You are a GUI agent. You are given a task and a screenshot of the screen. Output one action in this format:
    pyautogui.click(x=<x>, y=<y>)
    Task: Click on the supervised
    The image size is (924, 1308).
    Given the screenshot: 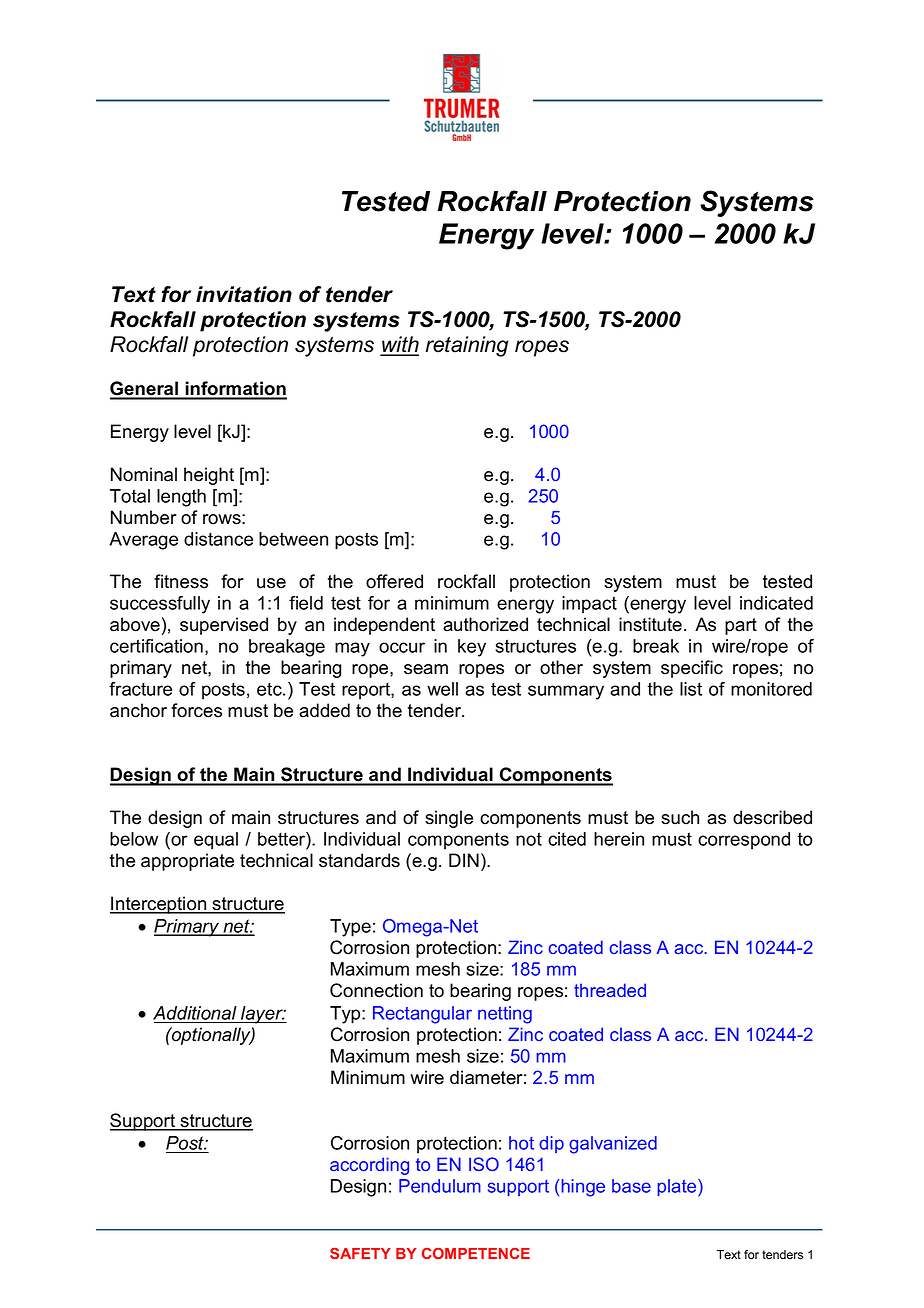 What is the action you would take?
    pyautogui.click(x=224, y=626)
